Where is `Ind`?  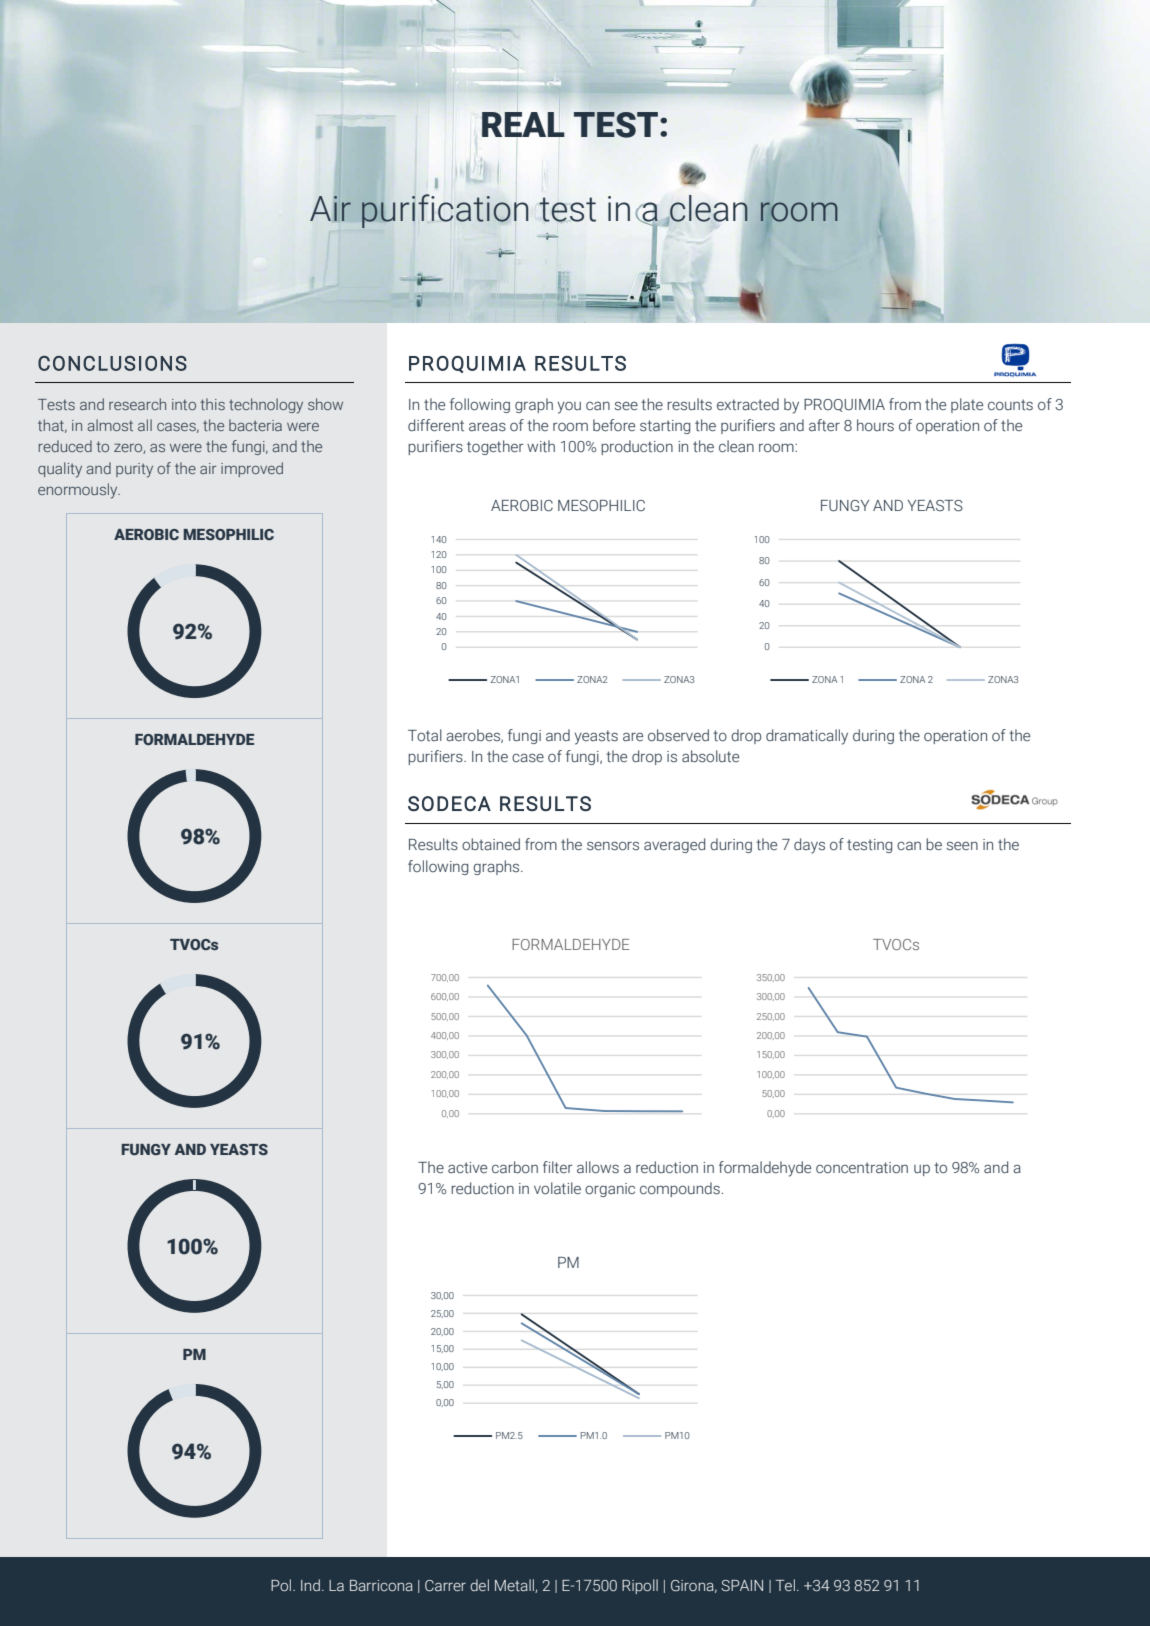
Ind is located at coordinates (310, 1585).
